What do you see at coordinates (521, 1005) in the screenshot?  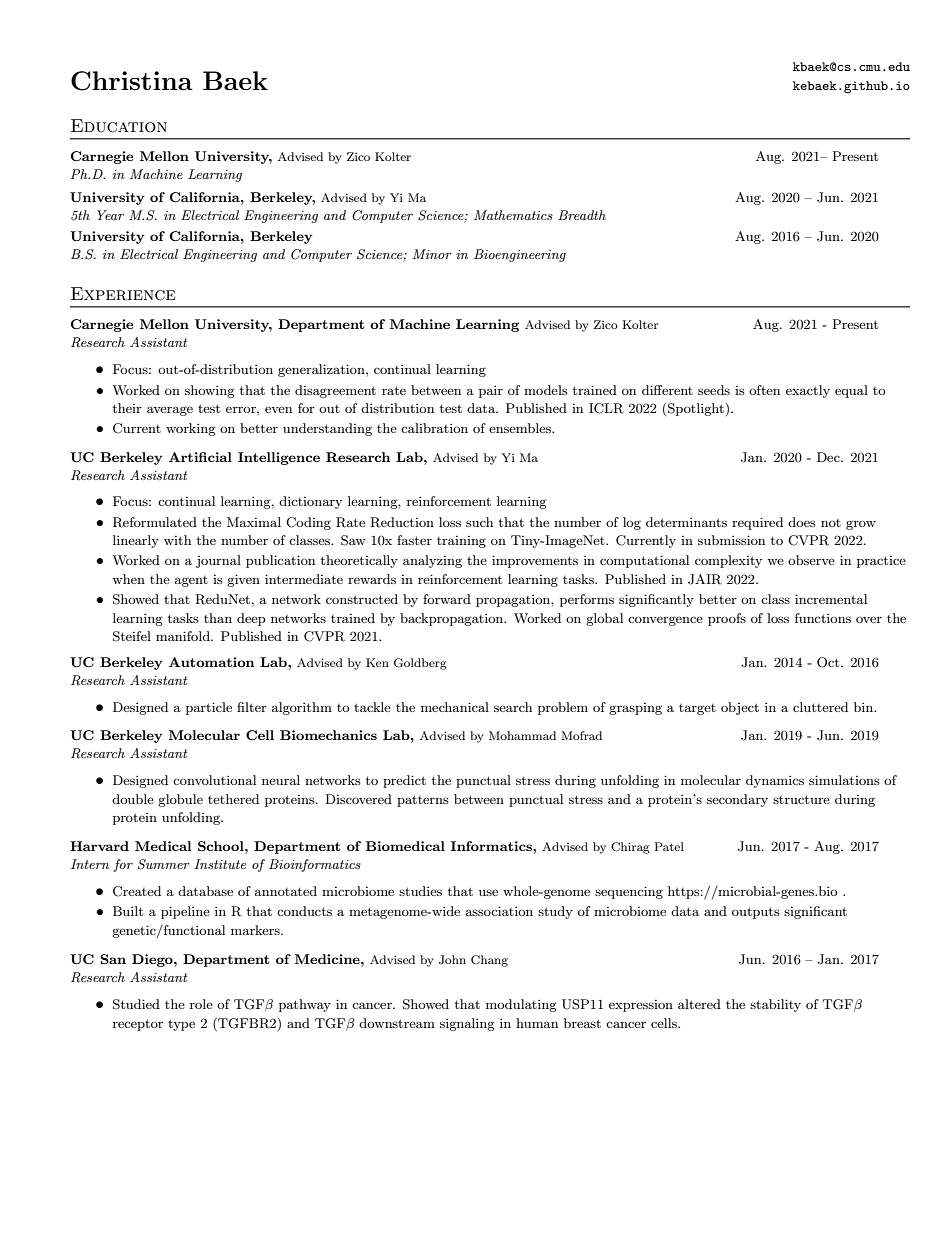 I see `modulating` at bounding box center [521, 1005].
